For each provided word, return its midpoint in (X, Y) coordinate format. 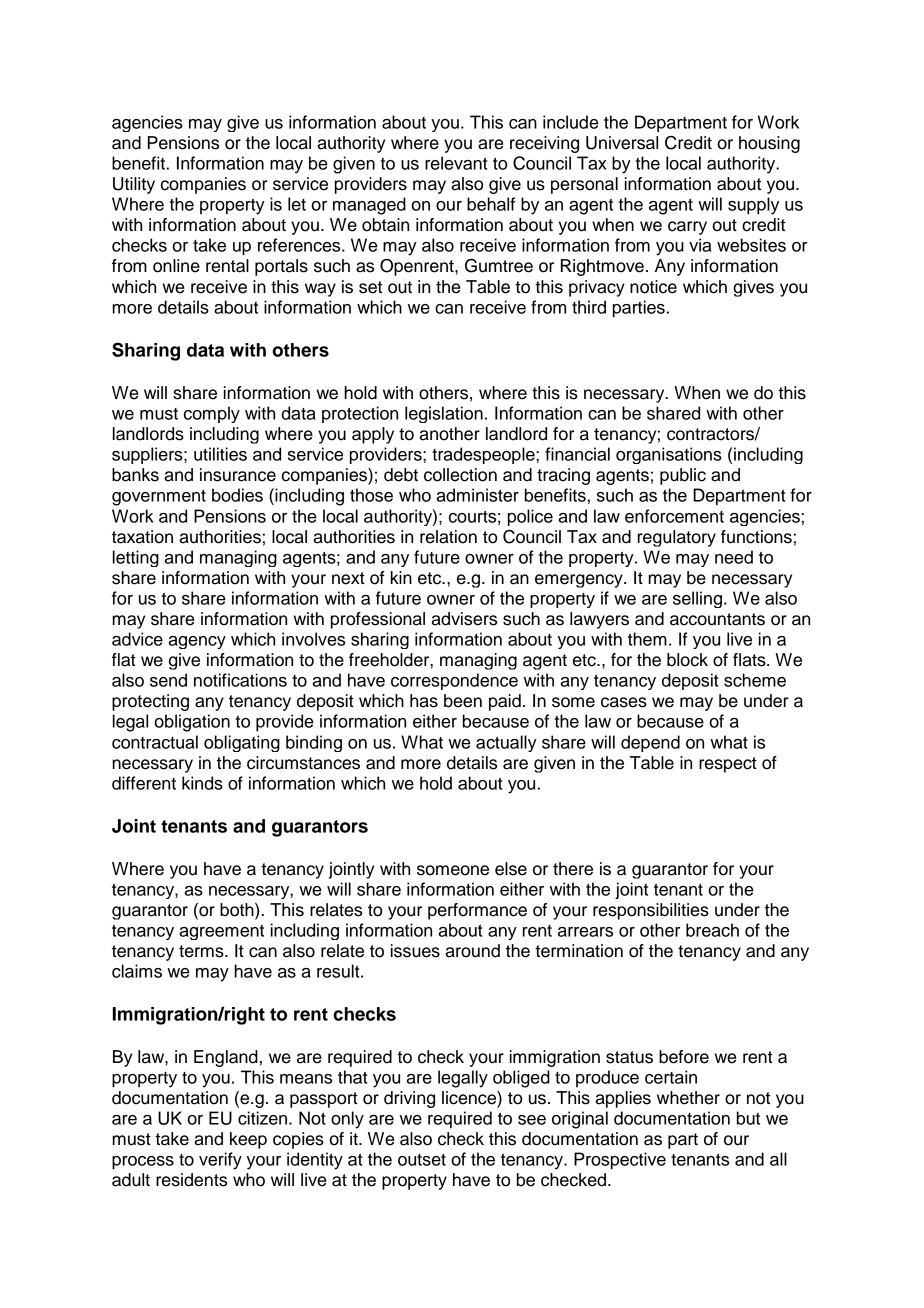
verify (220, 1161)
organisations (669, 455)
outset (422, 1160)
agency (197, 642)
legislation (444, 414)
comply (212, 414)
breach (712, 930)
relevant (456, 163)
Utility (134, 185)
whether (688, 1098)
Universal (622, 143)
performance (477, 911)
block (687, 660)
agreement (222, 932)
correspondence (454, 681)
